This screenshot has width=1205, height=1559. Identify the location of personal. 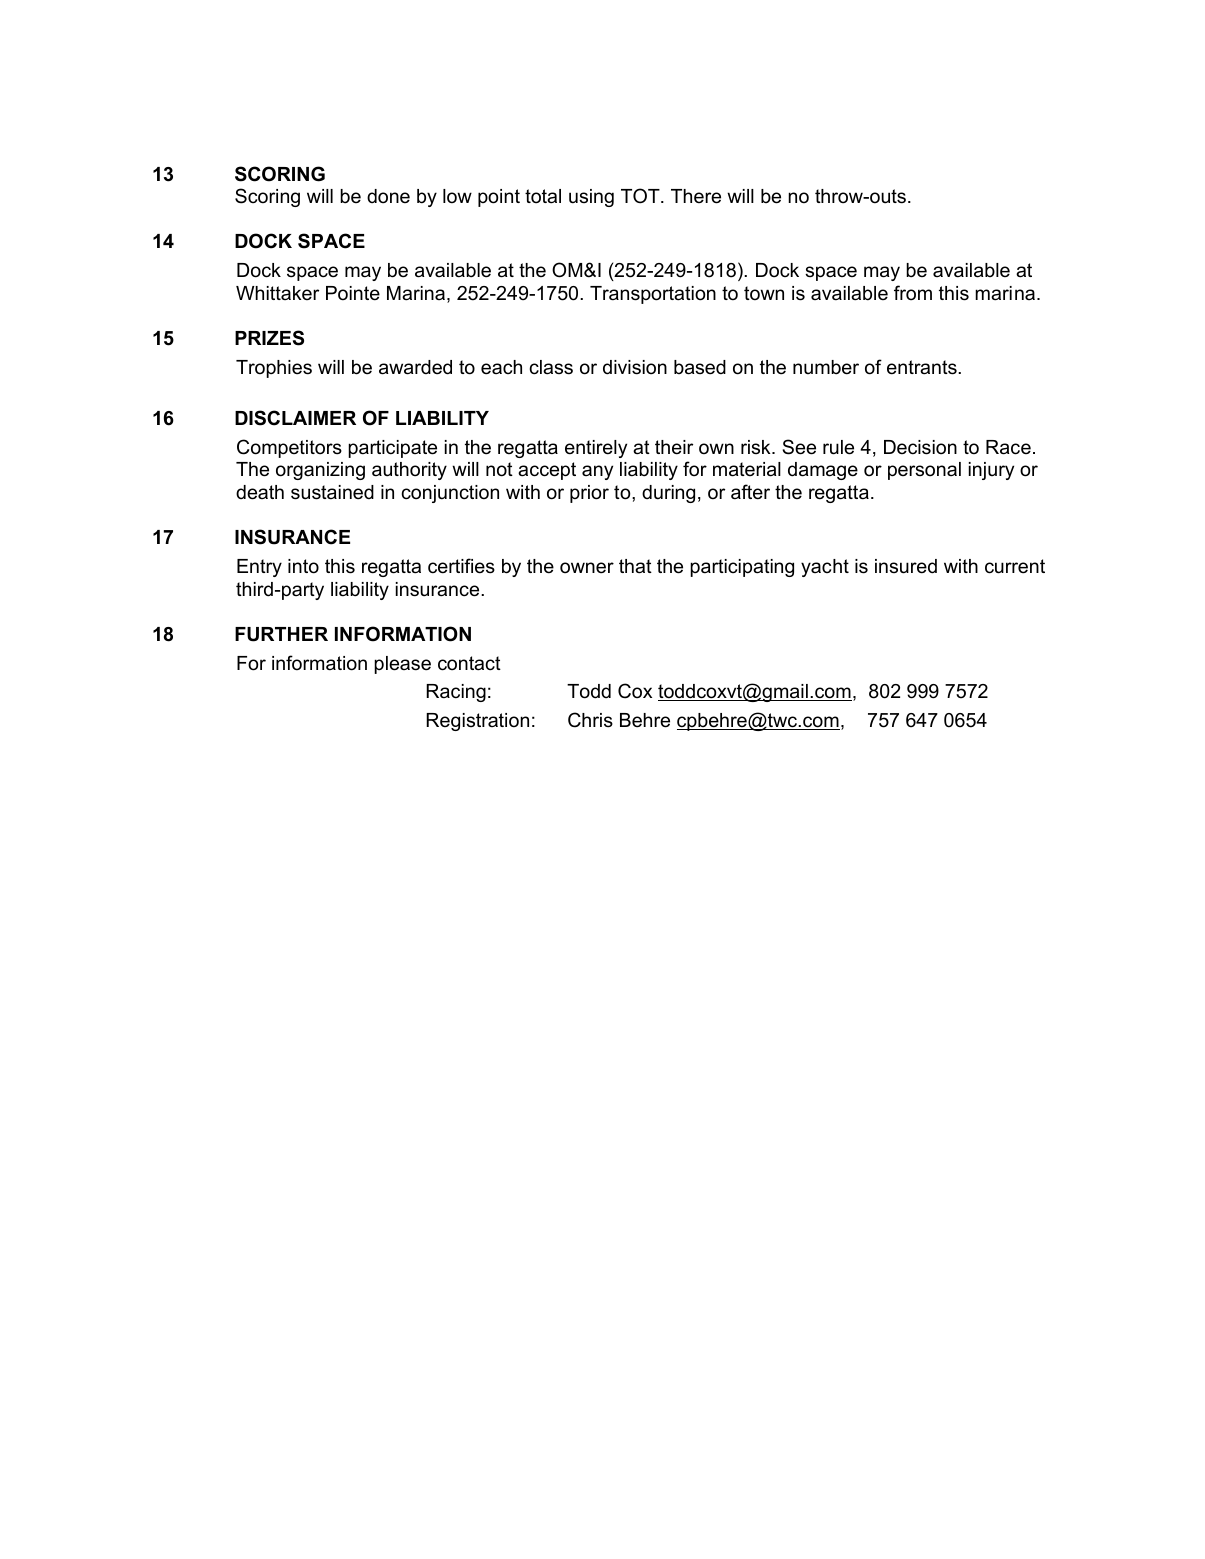
(924, 471).
